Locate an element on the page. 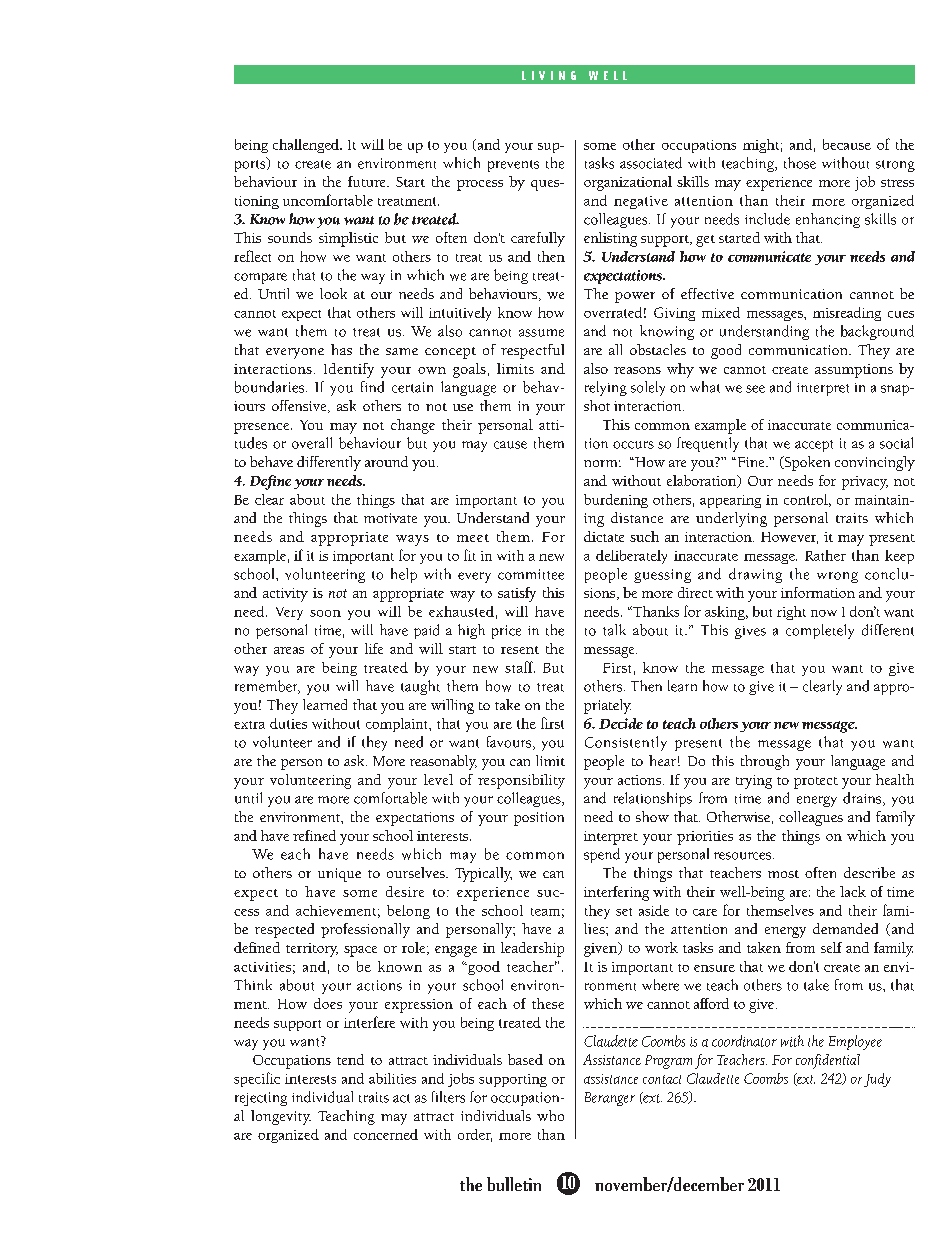 Image resolution: width=952 pixels, height=1233 pixels. completely is located at coordinates (820, 631).
